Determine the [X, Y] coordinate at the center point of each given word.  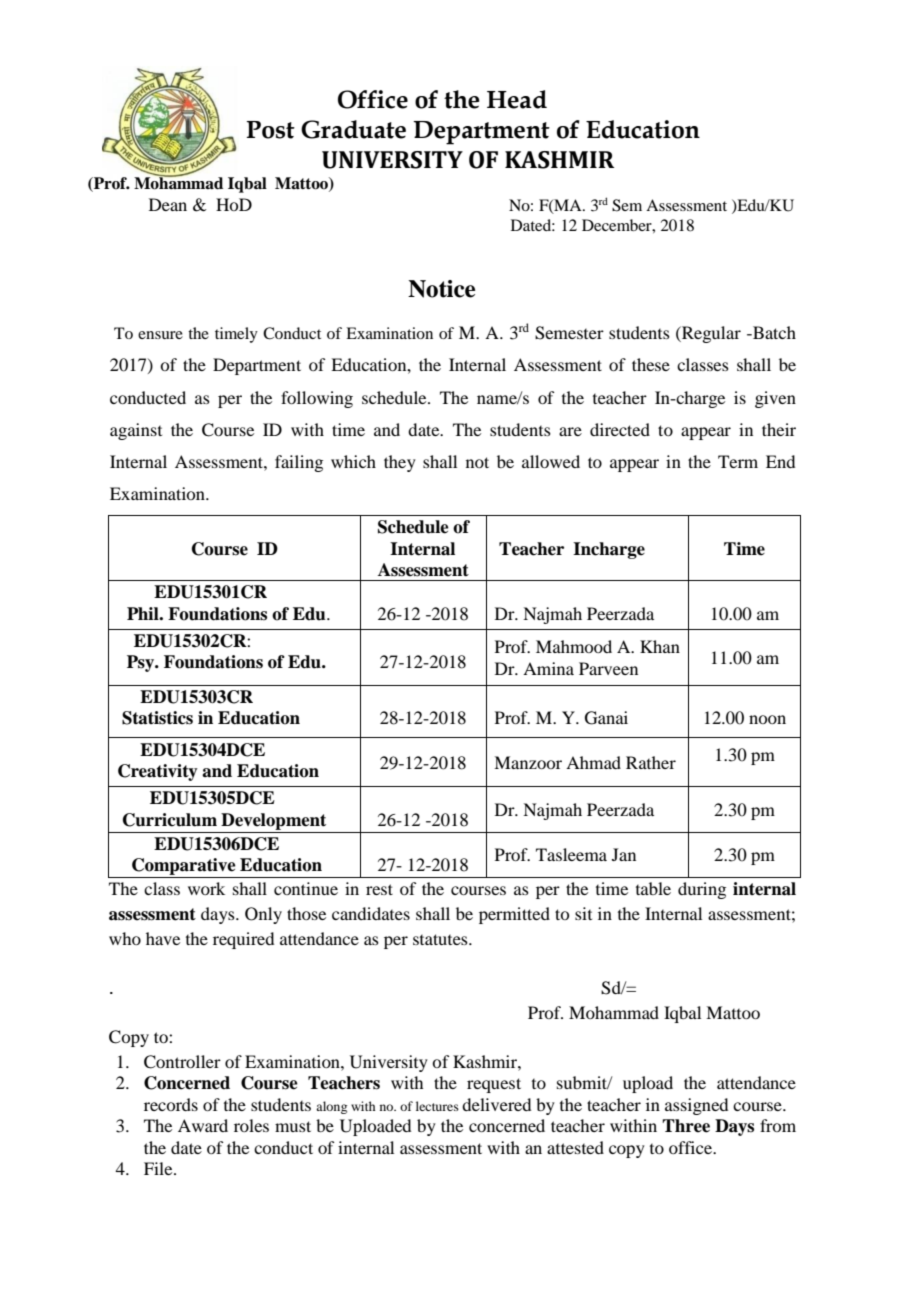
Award [203, 1125]
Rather [651, 762]
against [136, 431]
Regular [710, 334]
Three [686, 1126]
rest [379, 889]
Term [738, 461]
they [400, 463]
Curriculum [170, 820]
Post [271, 130]
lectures [437, 1106]
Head [517, 99]
